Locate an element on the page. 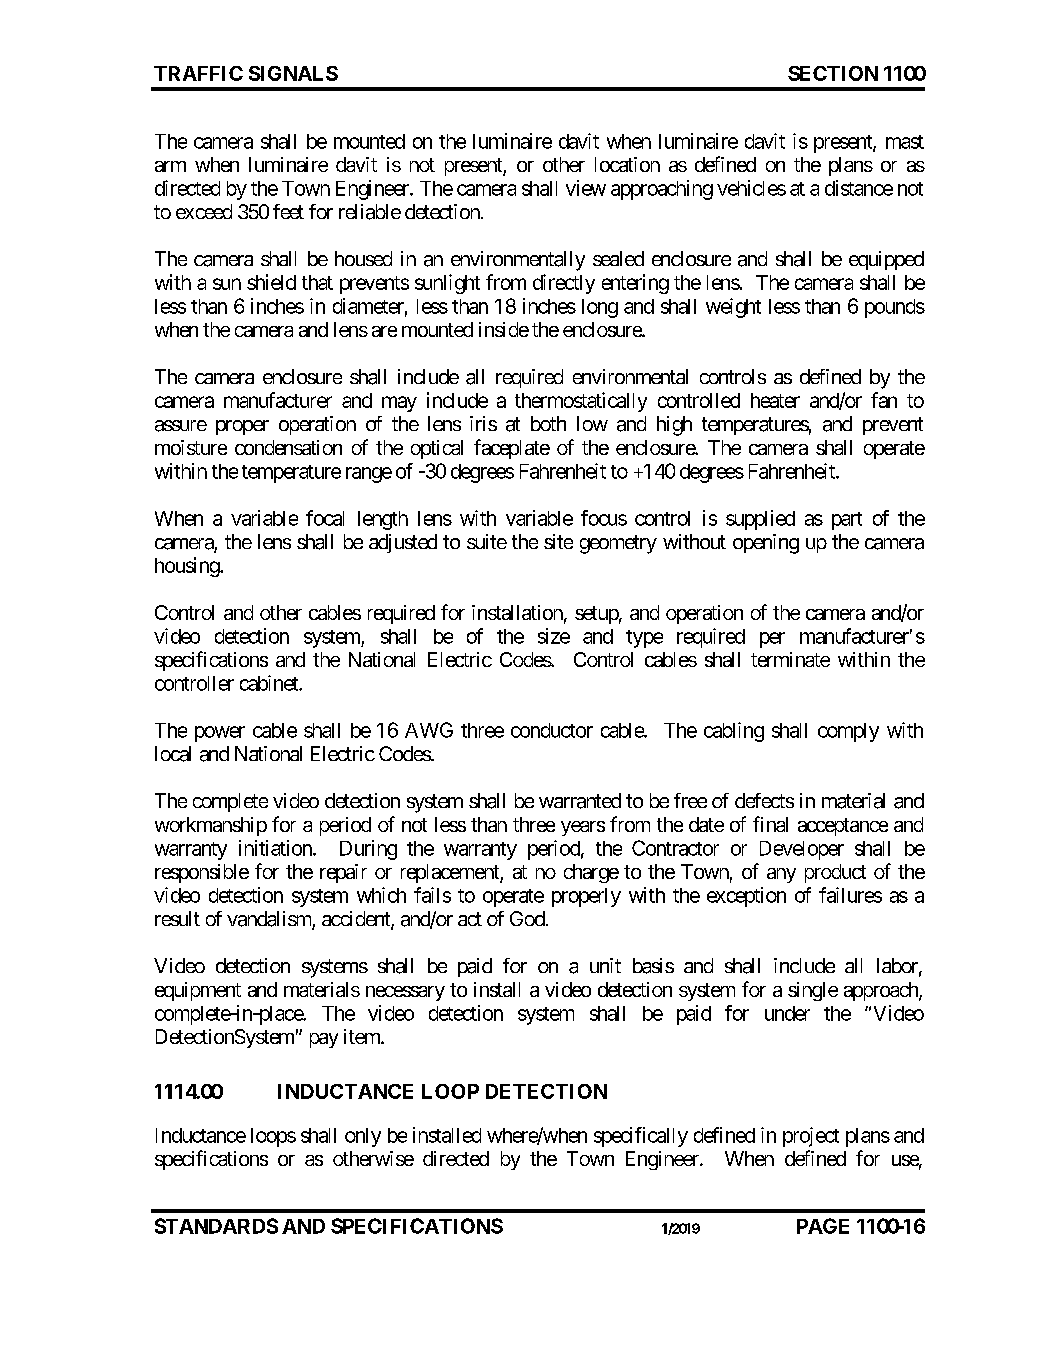 This image has height=1353, width=1046. SECTION is located at coordinates (833, 73).
